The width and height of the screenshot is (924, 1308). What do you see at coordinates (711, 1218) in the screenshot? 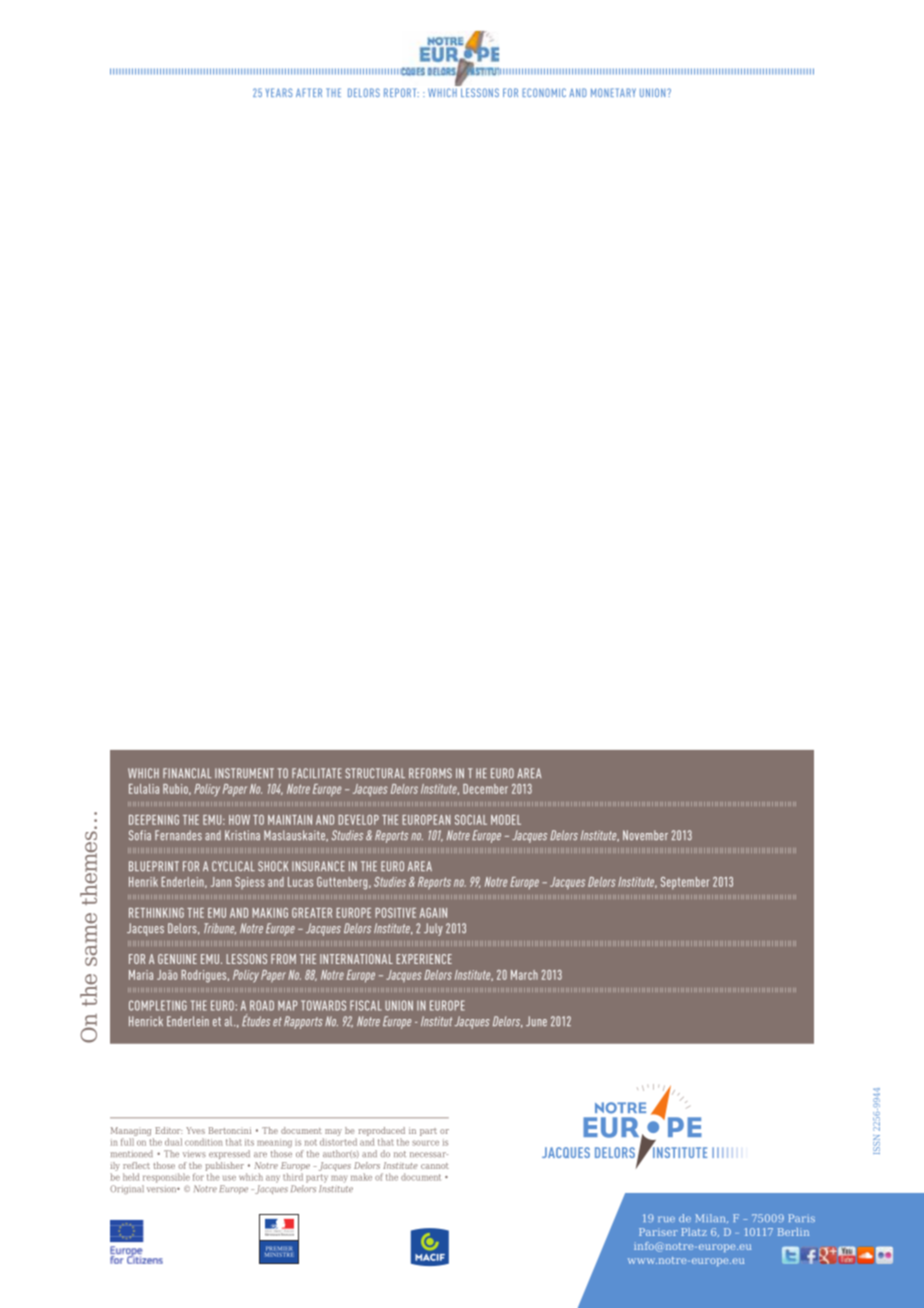
I see `Milan` at bounding box center [711, 1218].
